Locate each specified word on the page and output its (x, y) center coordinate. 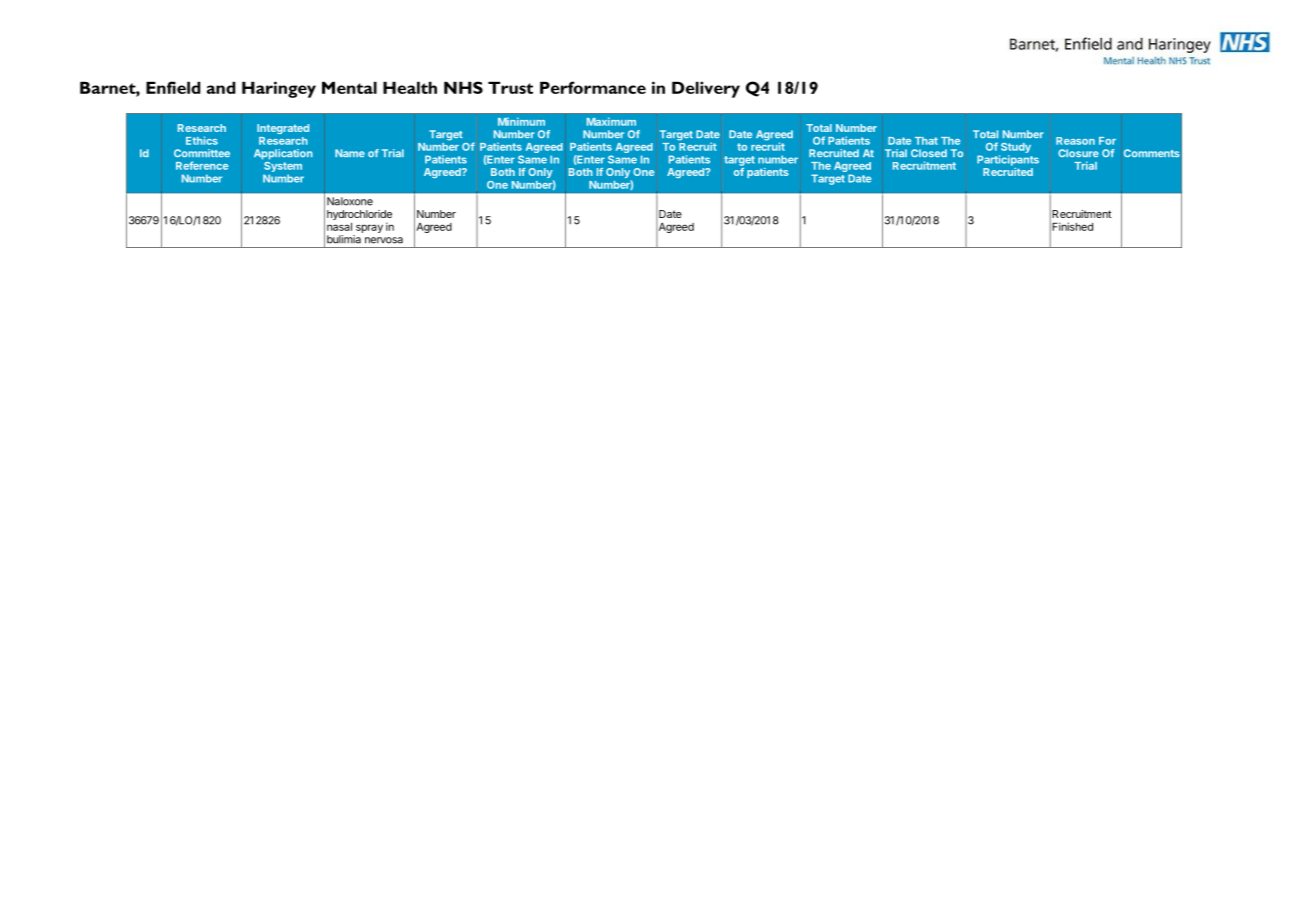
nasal (339, 227)
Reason (1075, 141)
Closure (1078, 153)
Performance (593, 87)
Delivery (706, 89)
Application (283, 154)
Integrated (283, 129)
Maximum (611, 121)
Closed (929, 153)
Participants (1008, 160)
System (282, 167)
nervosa (384, 240)
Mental (349, 87)
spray (369, 228)
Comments (1152, 153)
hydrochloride (359, 216)
